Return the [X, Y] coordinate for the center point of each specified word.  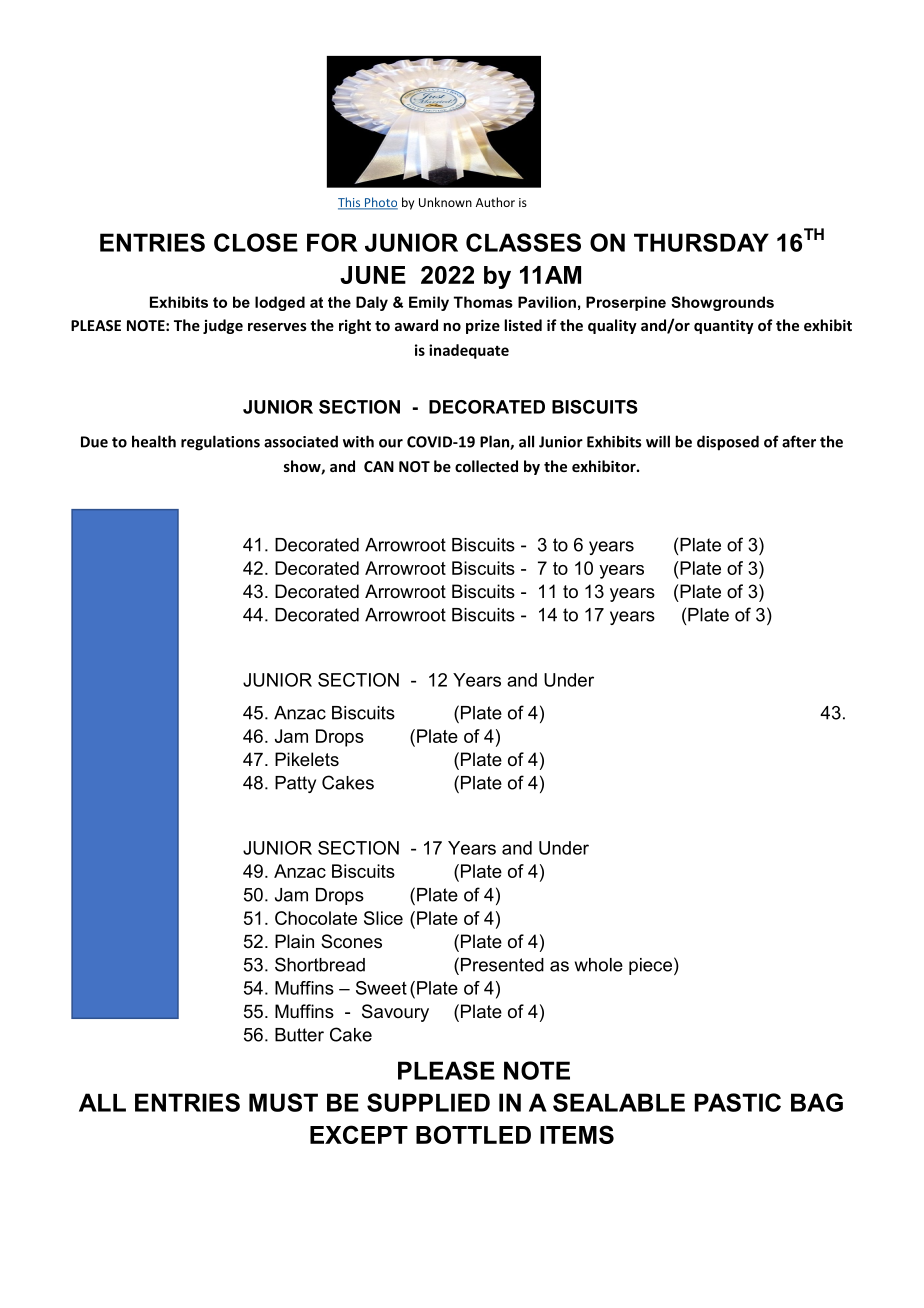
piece [650, 966]
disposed [728, 443]
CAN [379, 466]
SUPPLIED [428, 1102]
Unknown [445, 202]
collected [486, 466]
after [799, 441]
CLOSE [256, 242]
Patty [295, 784]
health [154, 441]
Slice [383, 918]
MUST [283, 1102]
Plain [294, 941]
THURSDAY [701, 242]
